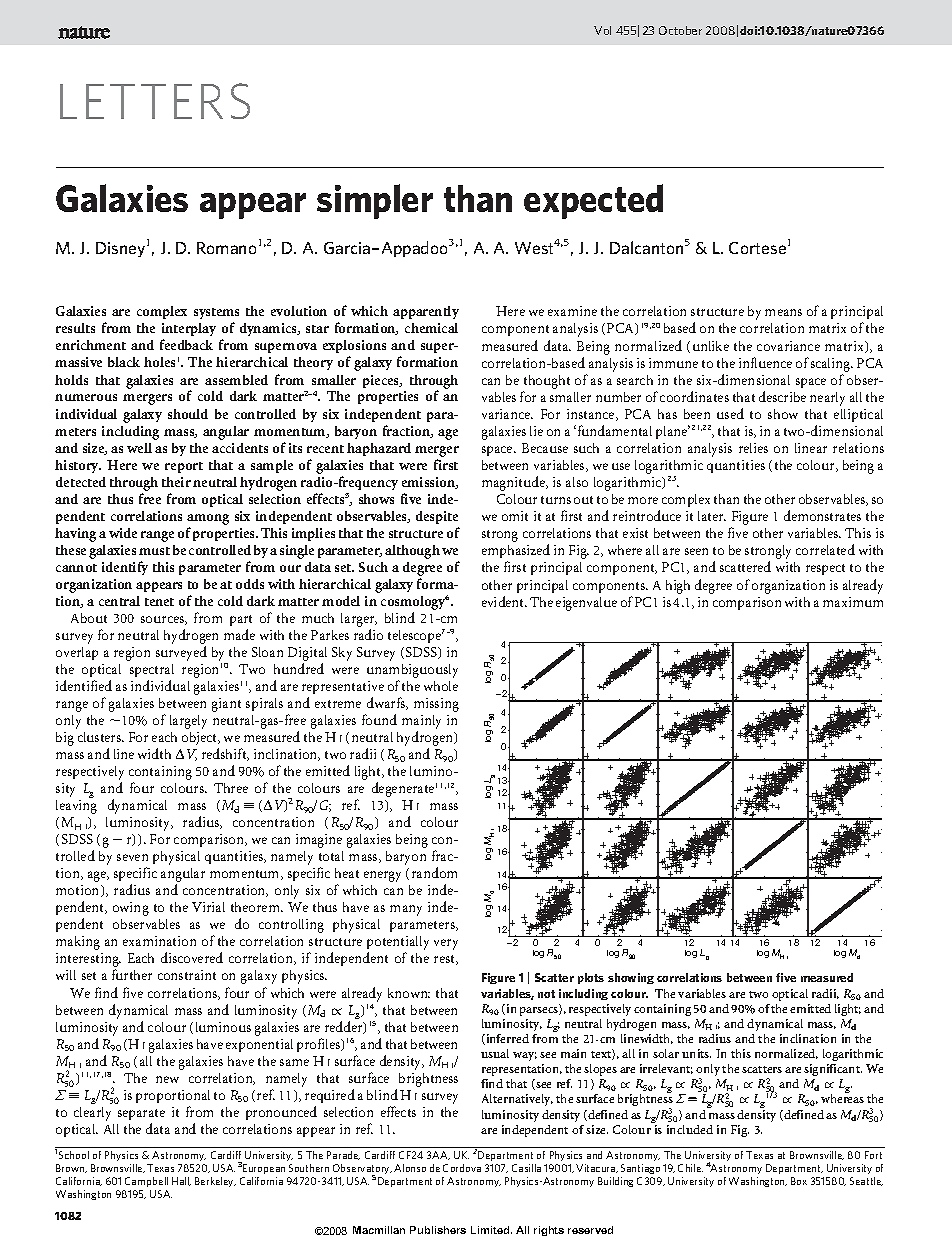  I want to click on Cordova, so click(462, 1168).
